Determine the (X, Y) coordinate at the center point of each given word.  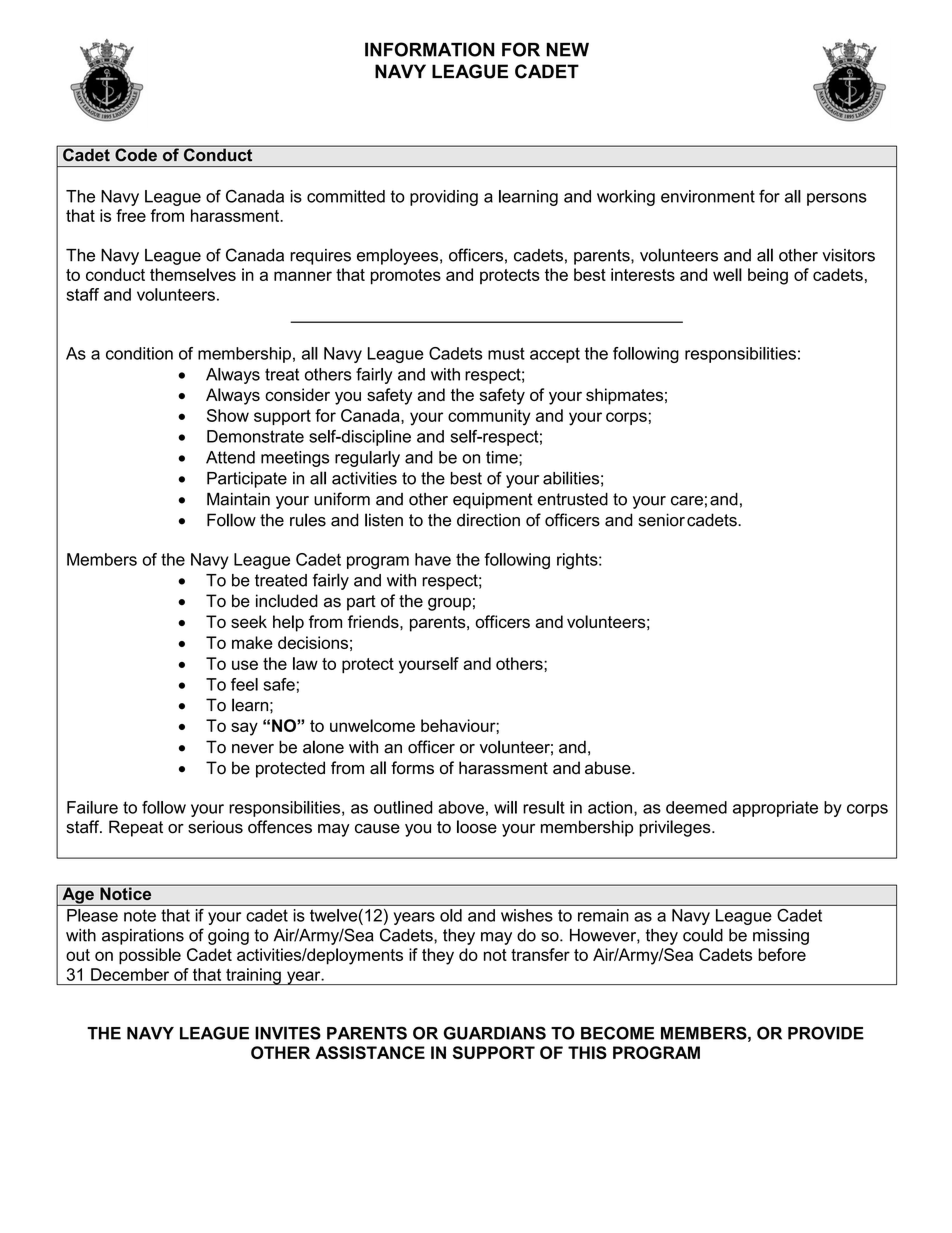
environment (708, 196)
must (506, 353)
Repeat (136, 828)
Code (136, 154)
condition (139, 353)
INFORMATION (429, 49)
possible (150, 956)
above (461, 807)
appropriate (775, 809)
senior (661, 520)
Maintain (238, 499)
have (433, 559)
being (768, 276)
